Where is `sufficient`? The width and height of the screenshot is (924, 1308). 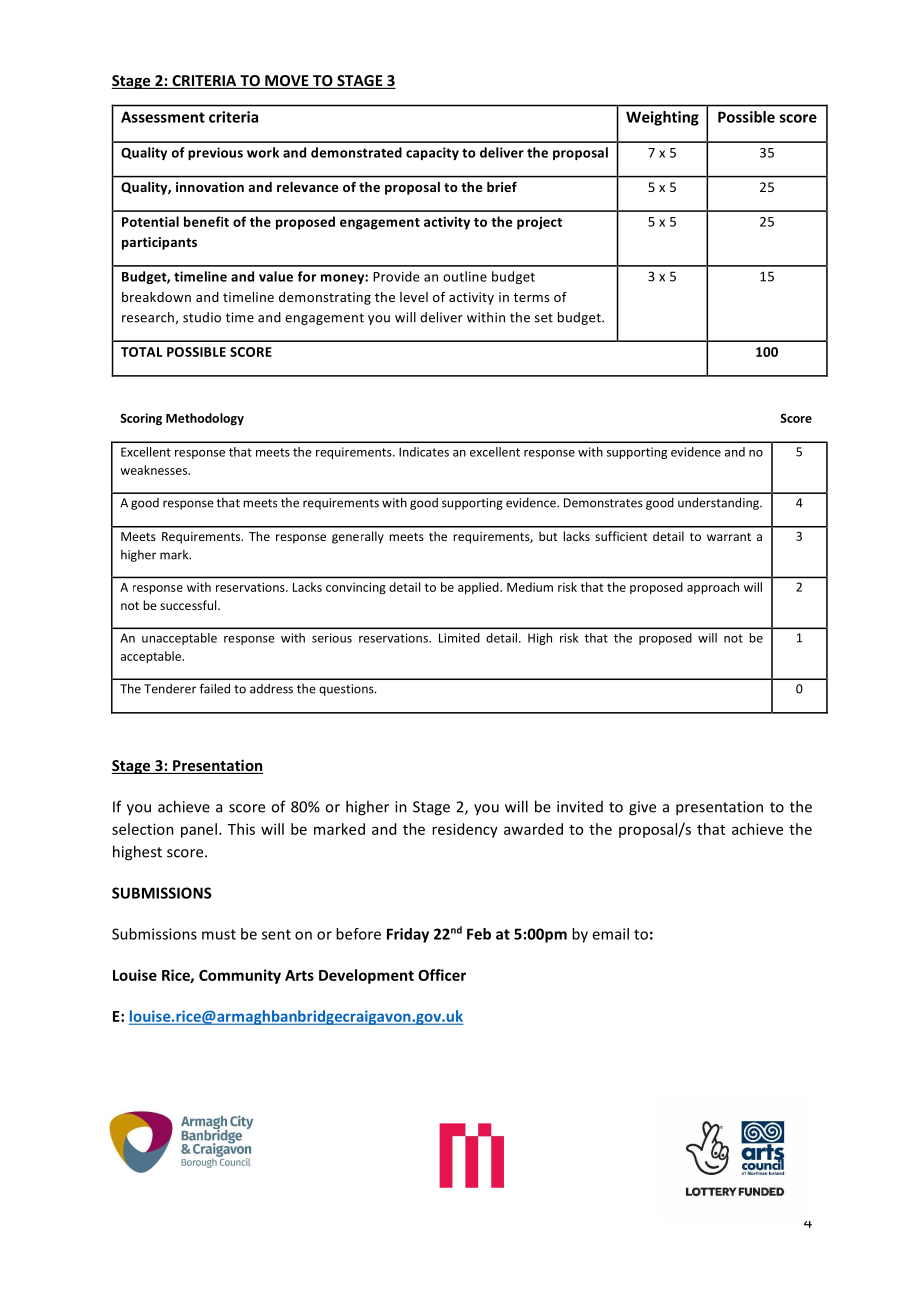 sufficient is located at coordinates (621, 536).
